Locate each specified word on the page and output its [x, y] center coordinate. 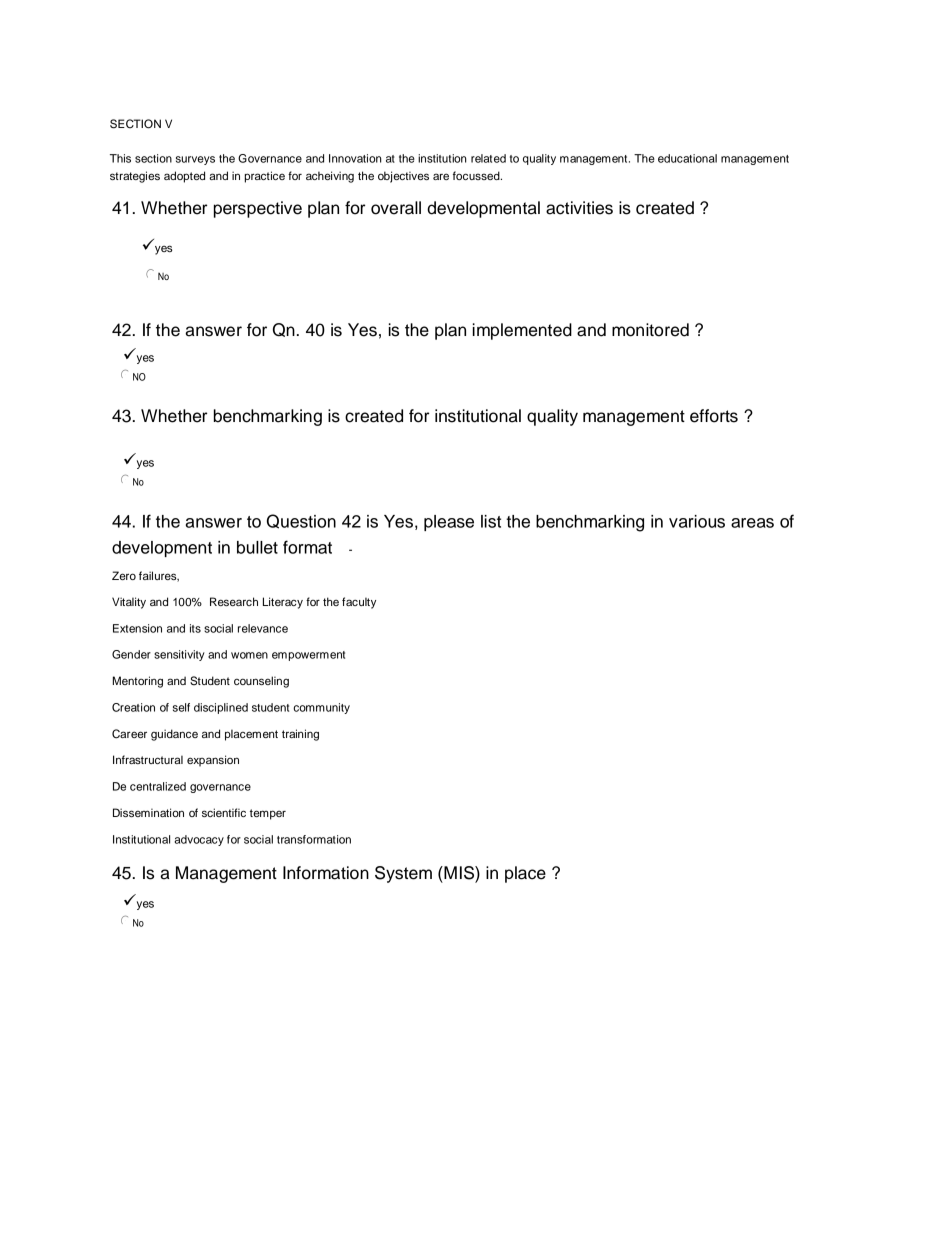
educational [687, 158]
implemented [522, 331]
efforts [714, 416]
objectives [403, 177]
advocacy [199, 840]
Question [301, 521]
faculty [359, 603]
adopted [184, 177]
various [697, 521]
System [403, 874]
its [195, 628]
